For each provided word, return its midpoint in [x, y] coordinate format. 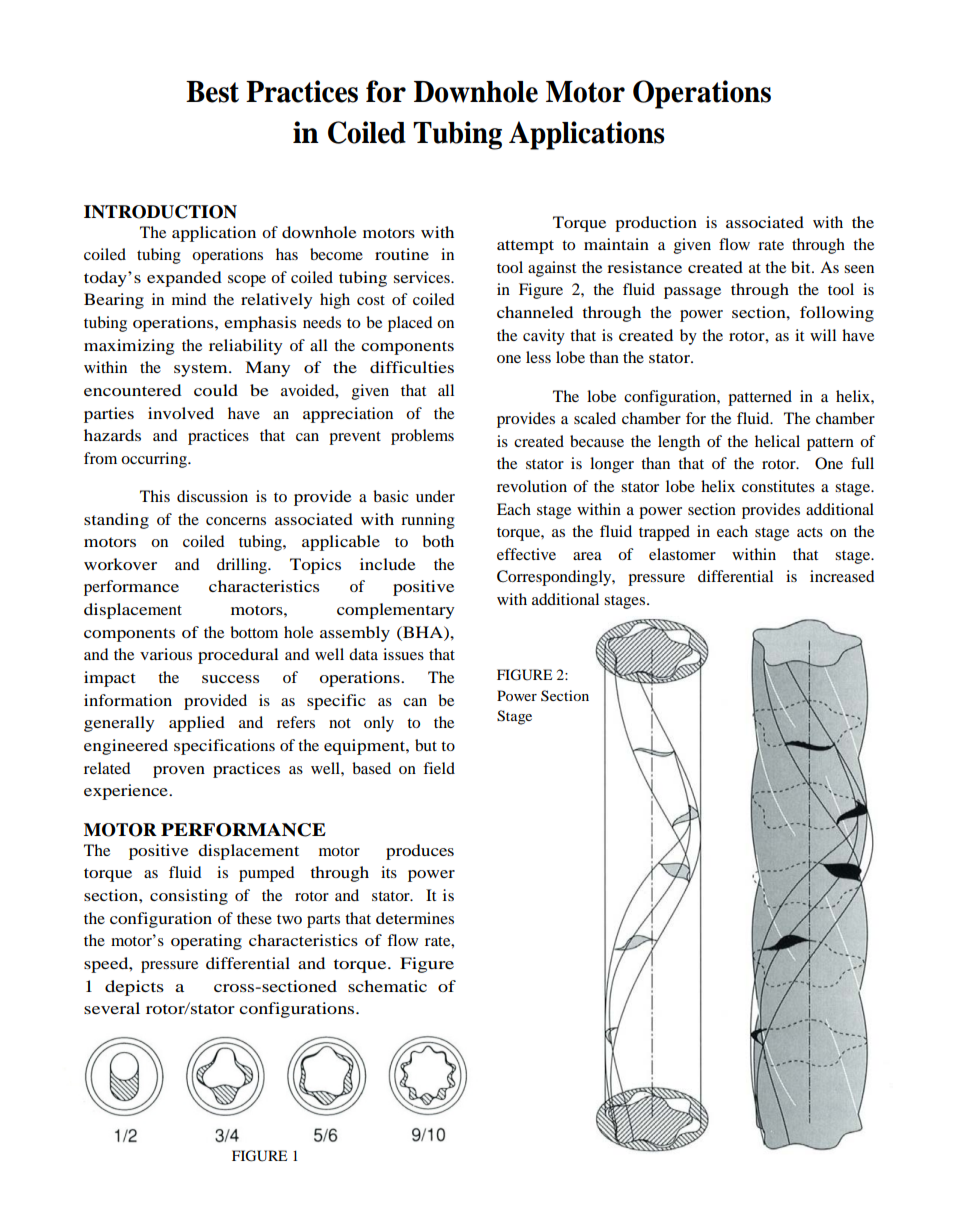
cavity [544, 337]
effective [526, 554]
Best [212, 92]
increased [842, 576]
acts [810, 532]
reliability [245, 347]
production [656, 224]
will [823, 335]
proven [179, 772]
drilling [243, 566]
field [439, 768]
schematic [387, 986]
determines [415, 918]
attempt [525, 247]
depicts [134, 988]
